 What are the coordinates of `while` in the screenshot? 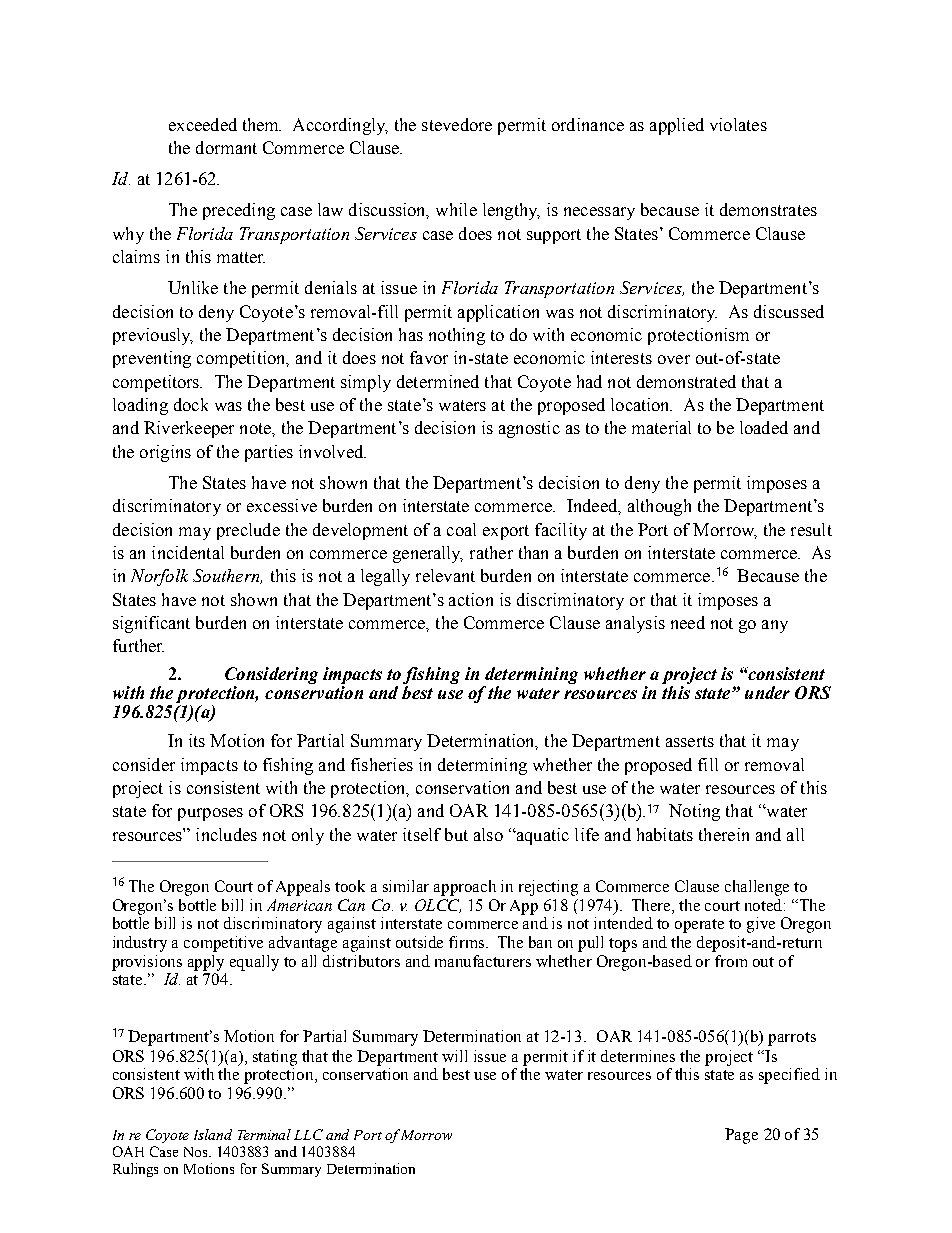 It's located at (456, 209).
